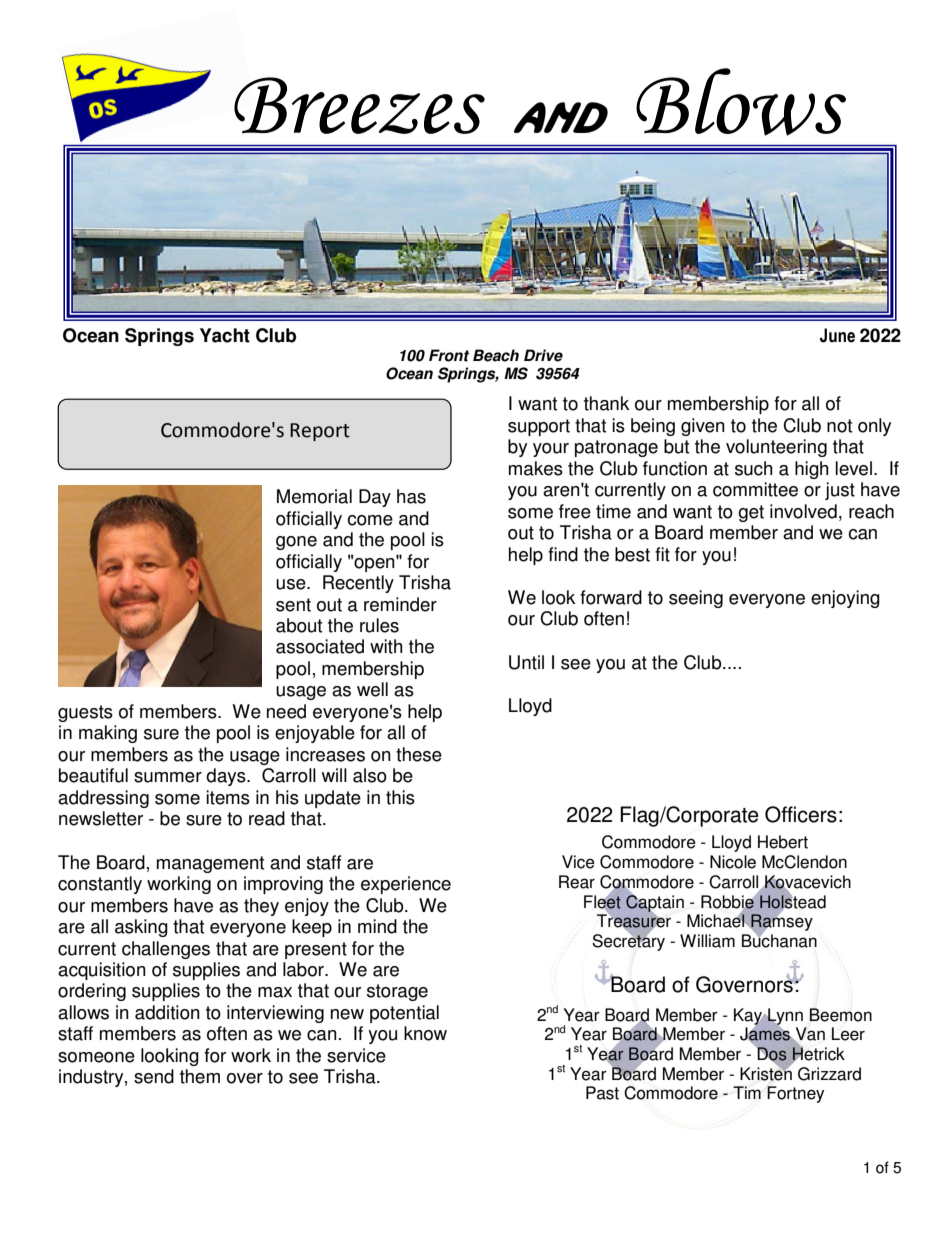 The height and width of the image is (1233, 952). What do you see at coordinates (225, 335) in the image?
I see `Yacht` at bounding box center [225, 335].
